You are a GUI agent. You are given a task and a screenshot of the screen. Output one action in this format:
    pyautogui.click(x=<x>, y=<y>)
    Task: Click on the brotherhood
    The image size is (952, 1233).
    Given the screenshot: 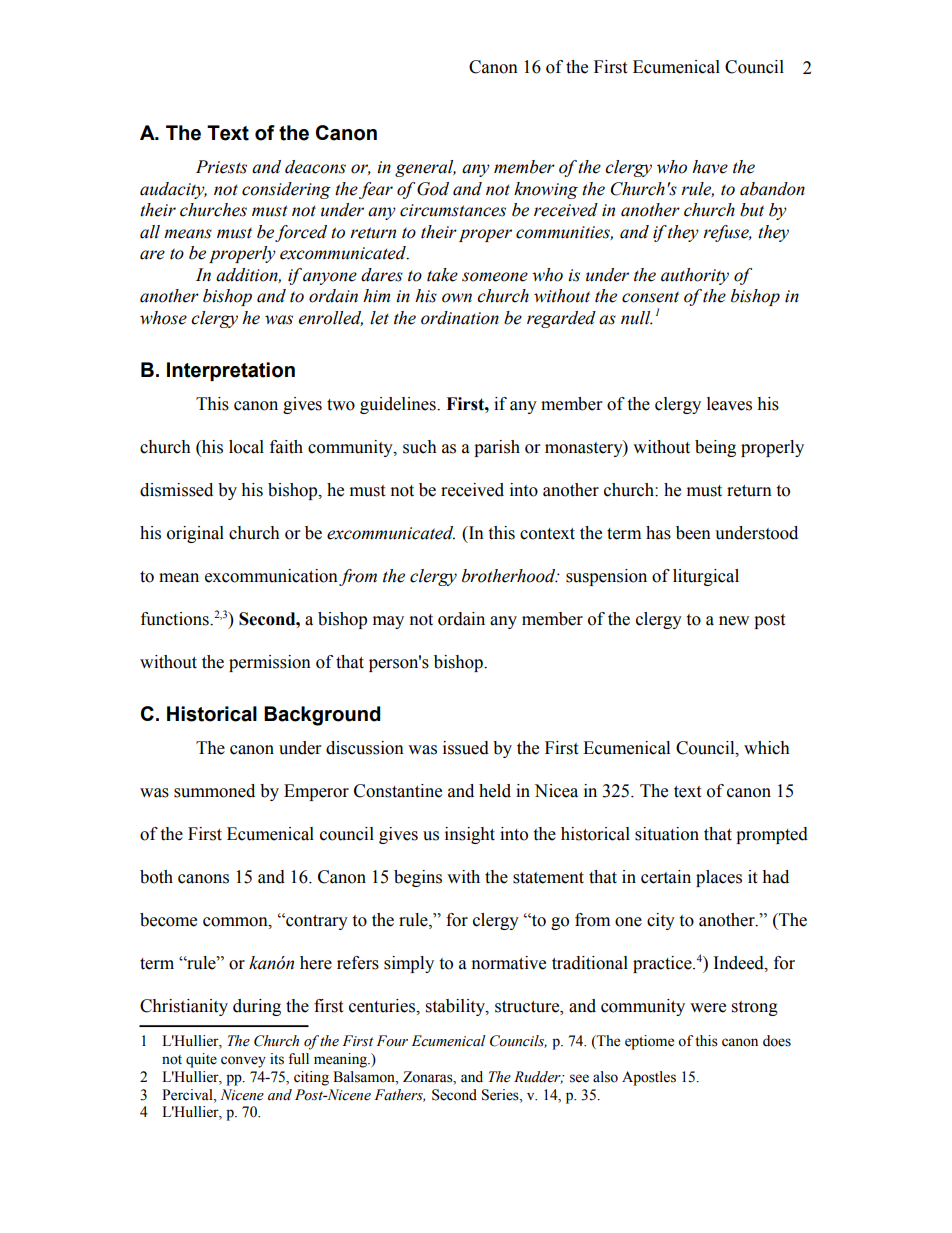 What is the action you would take?
    pyautogui.click(x=510, y=576)
